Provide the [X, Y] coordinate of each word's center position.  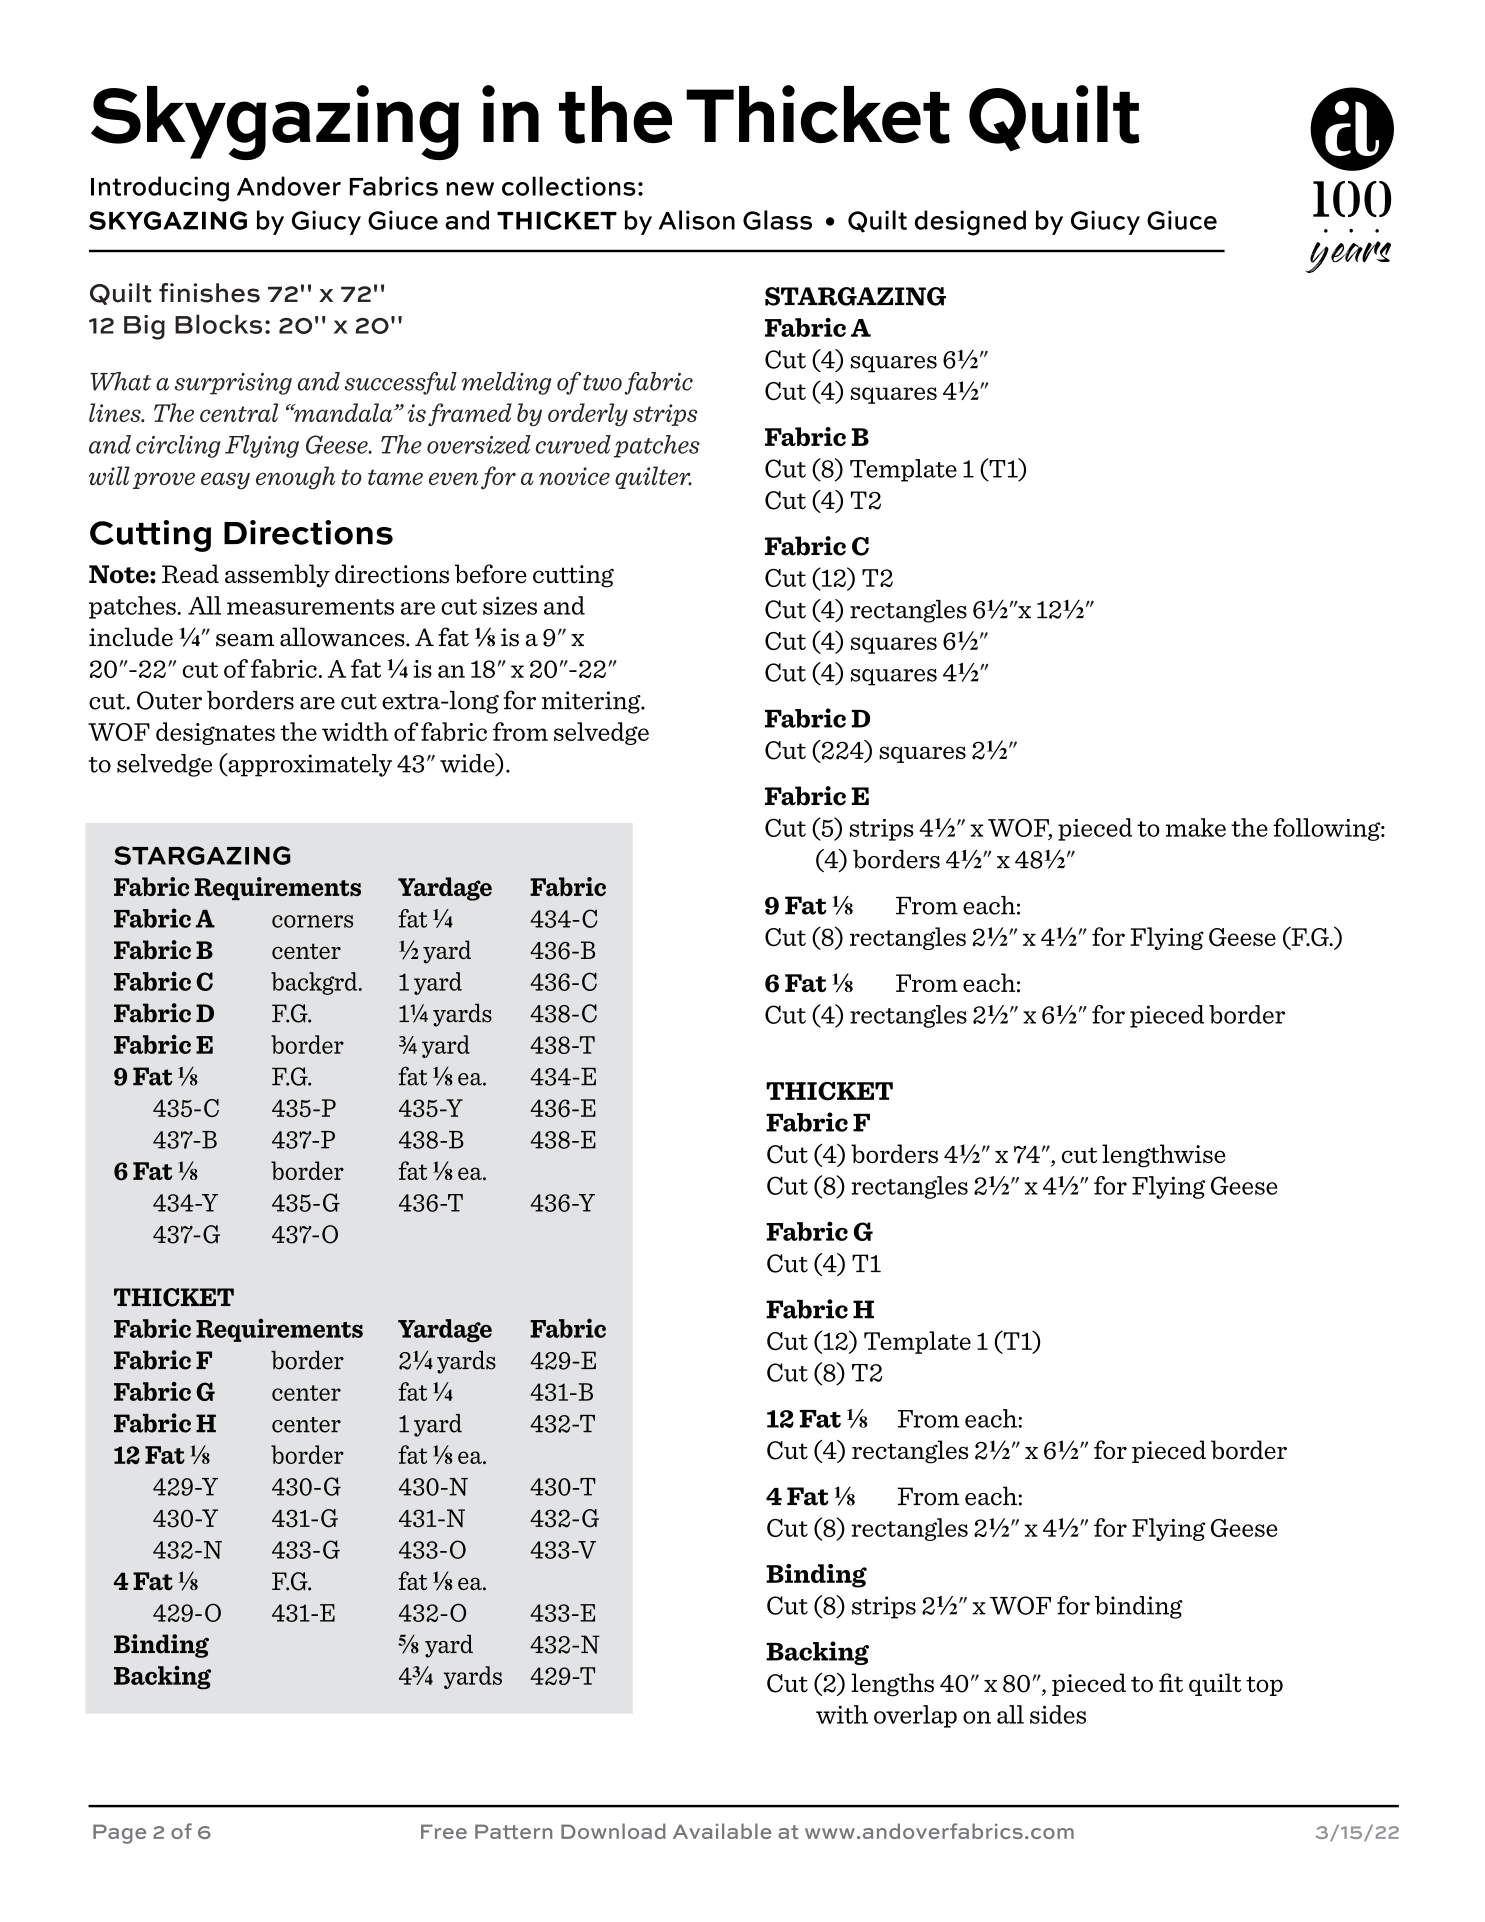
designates [215, 733]
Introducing [160, 189]
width [355, 731]
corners [312, 921]
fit [1171, 1682]
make [1196, 827]
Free [444, 1831]
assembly [277, 576]
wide [468, 764]
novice [574, 476]
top [1264, 1686]
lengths [892, 1685]
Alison [697, 220]
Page [119, 1834]
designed [970, 223]
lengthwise [1164, 1156]
